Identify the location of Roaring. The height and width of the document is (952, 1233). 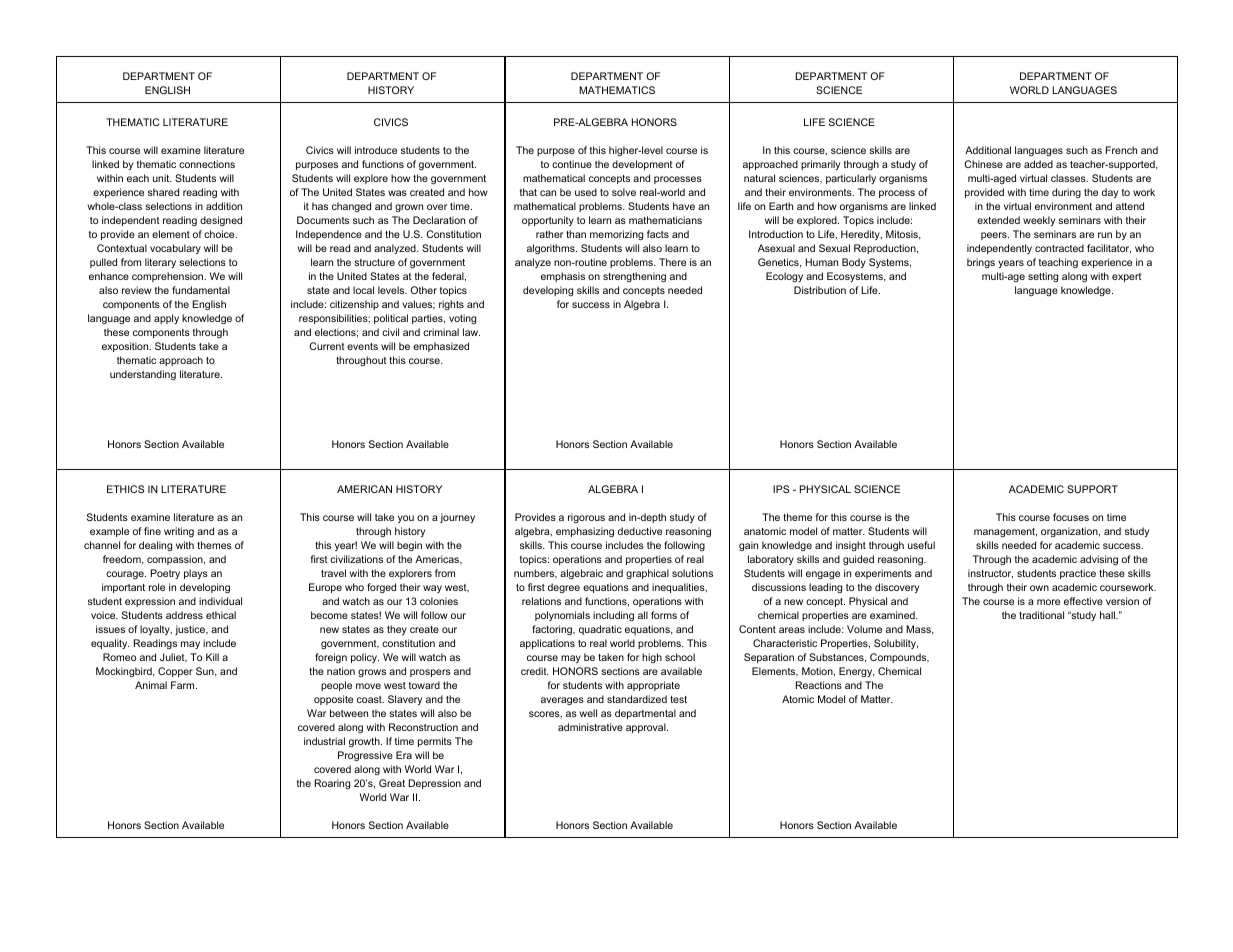
(332, 784).
